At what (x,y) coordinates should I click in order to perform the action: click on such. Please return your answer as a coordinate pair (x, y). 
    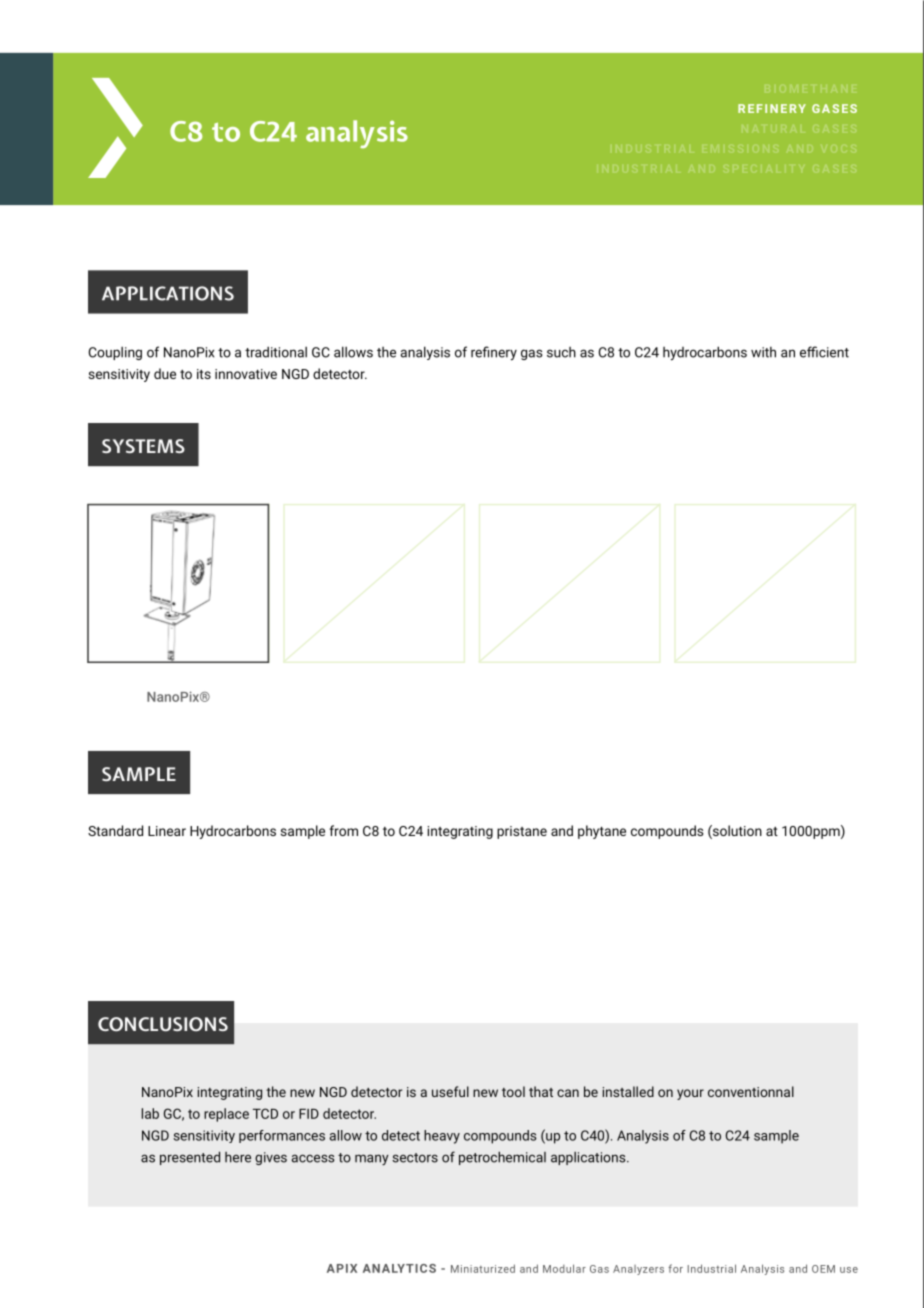
    Looking at the image, I should click on (561, 352).
